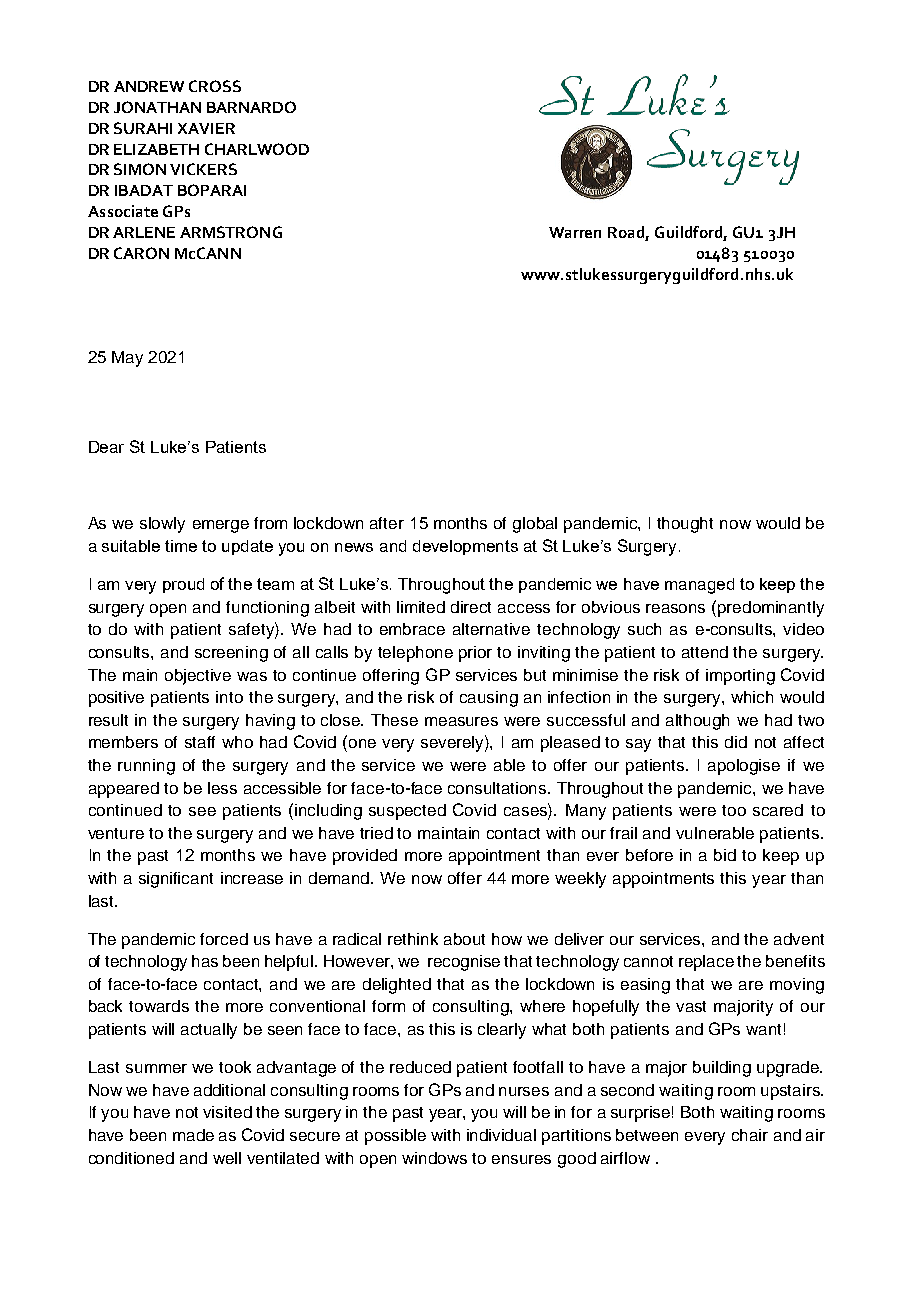 This image has height=1308, width=924. Describe the element at coordinates (685, 525) in the image. I see `thought` at that location.
